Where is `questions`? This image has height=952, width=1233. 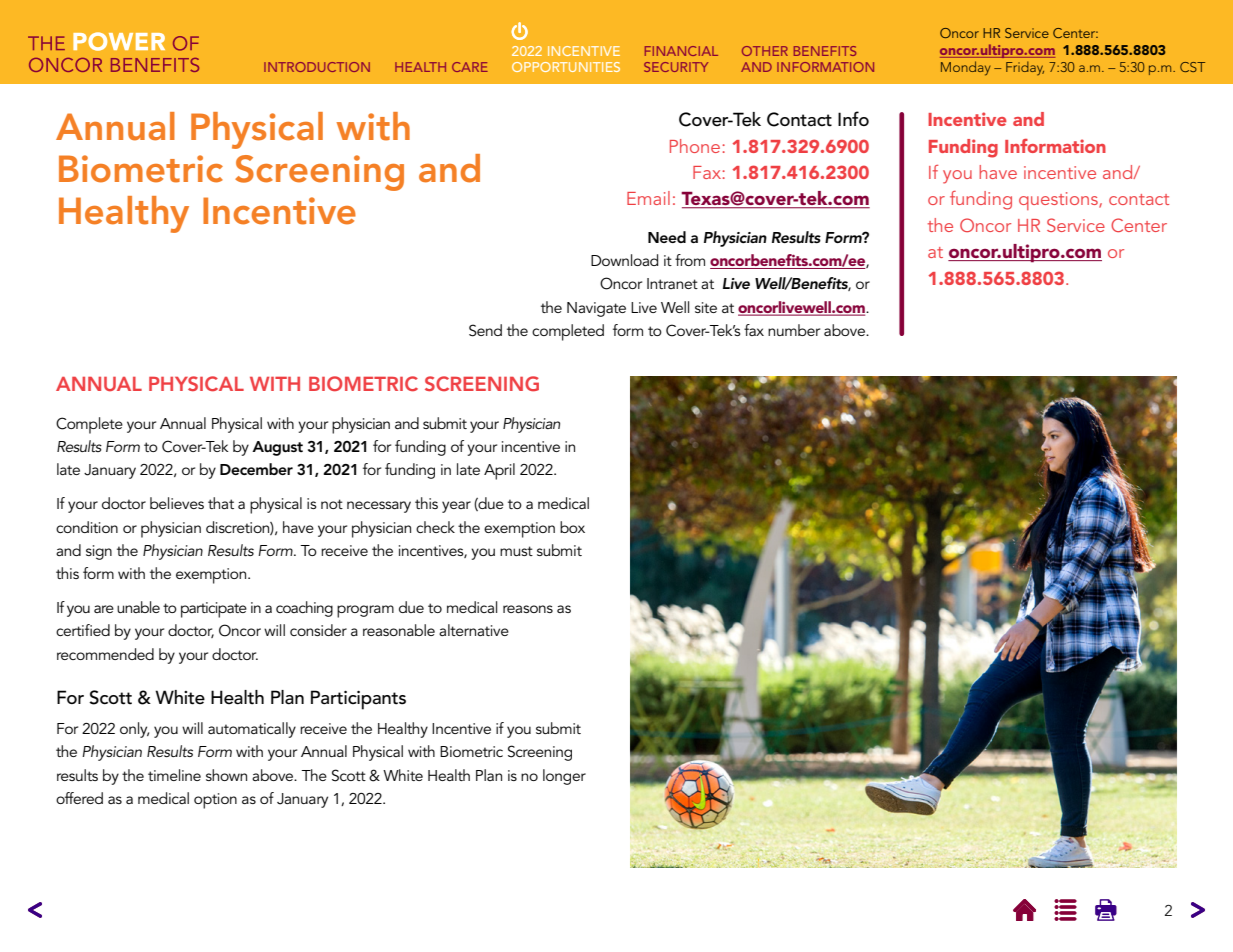
questions is located at coordinates (1059, 201).
